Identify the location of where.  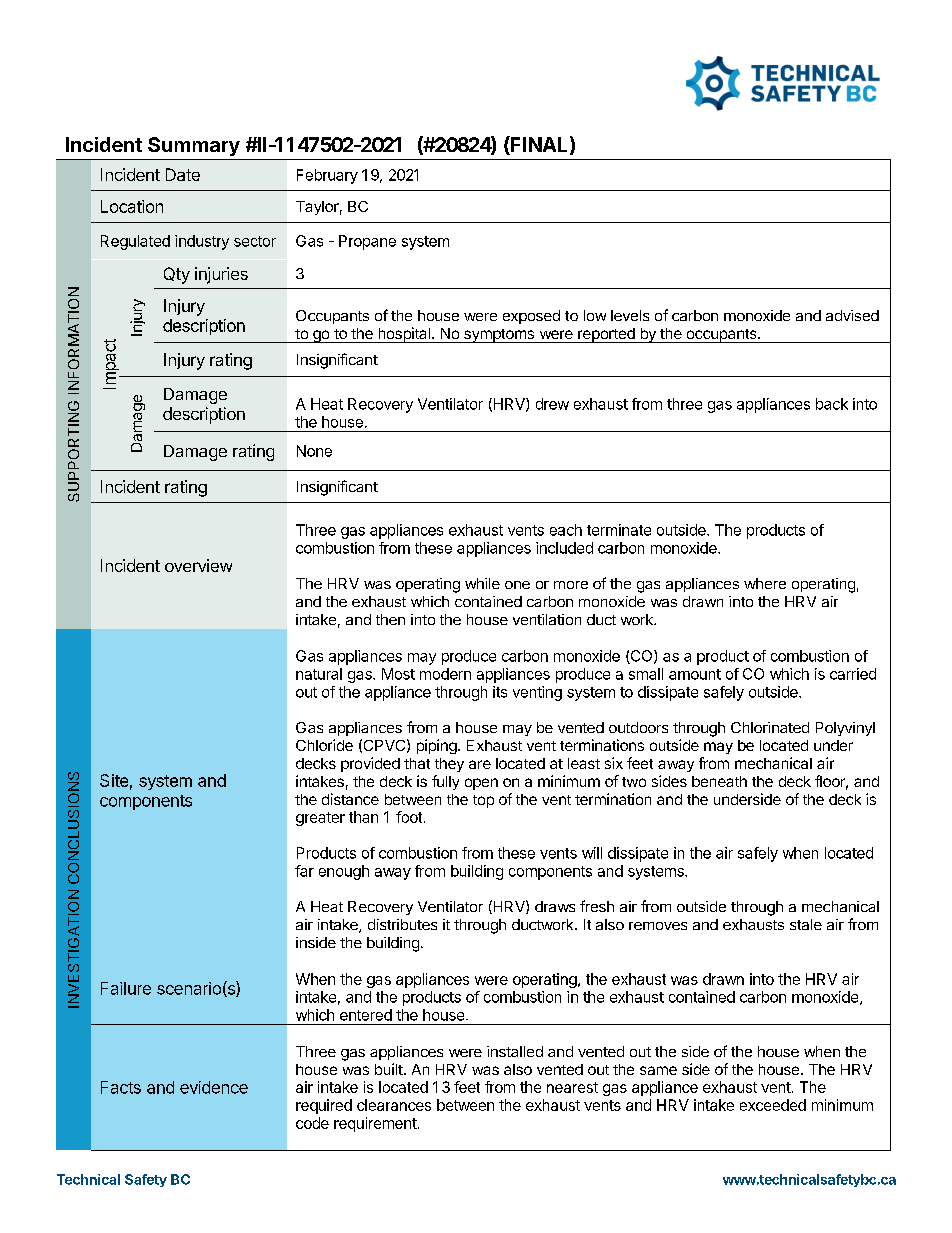
(765, 583).
